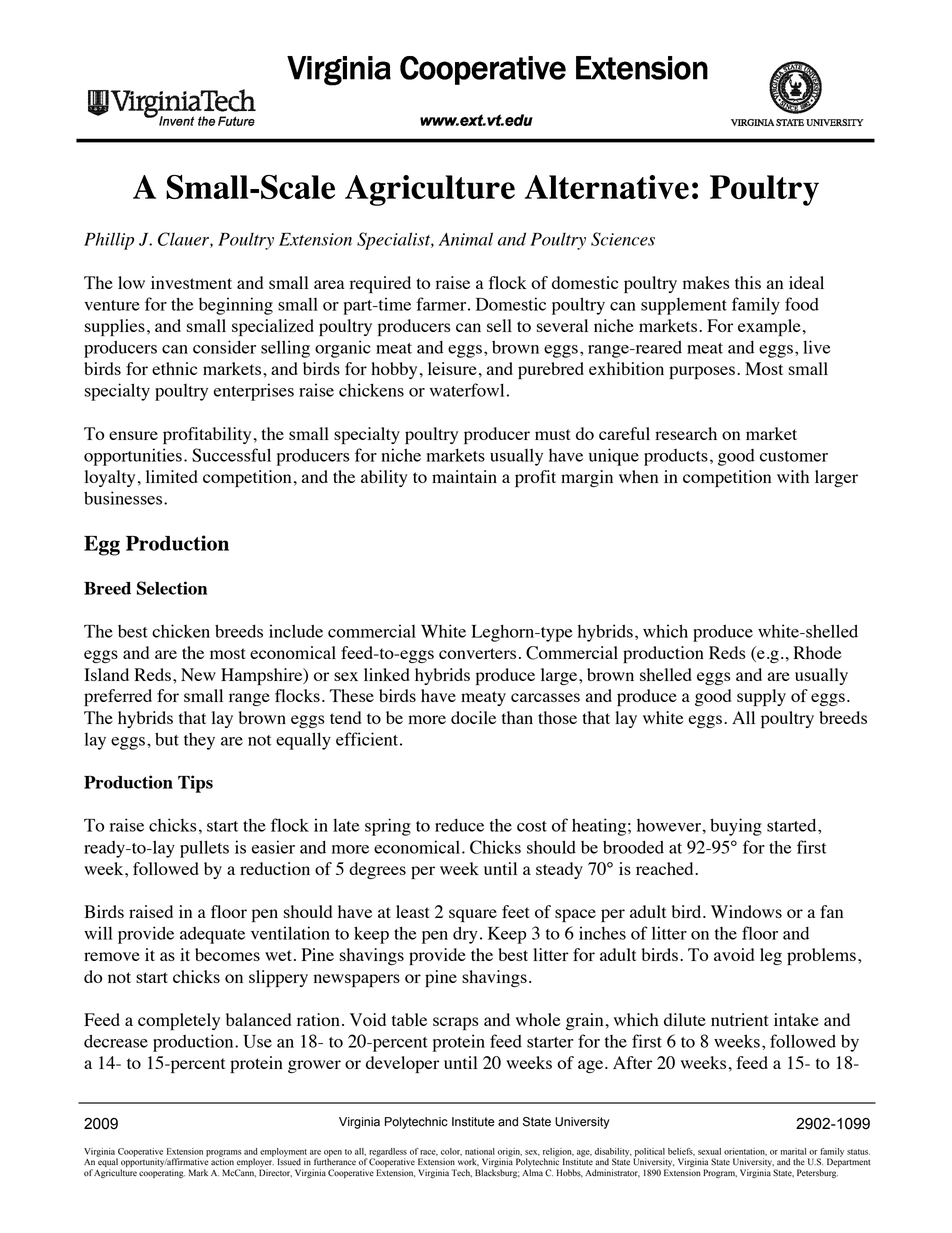 The width and height of the screenshot is (952, 1233). Describe the element at coordinates (118, 697) in the screenshot. I see `preferred` at that location.
